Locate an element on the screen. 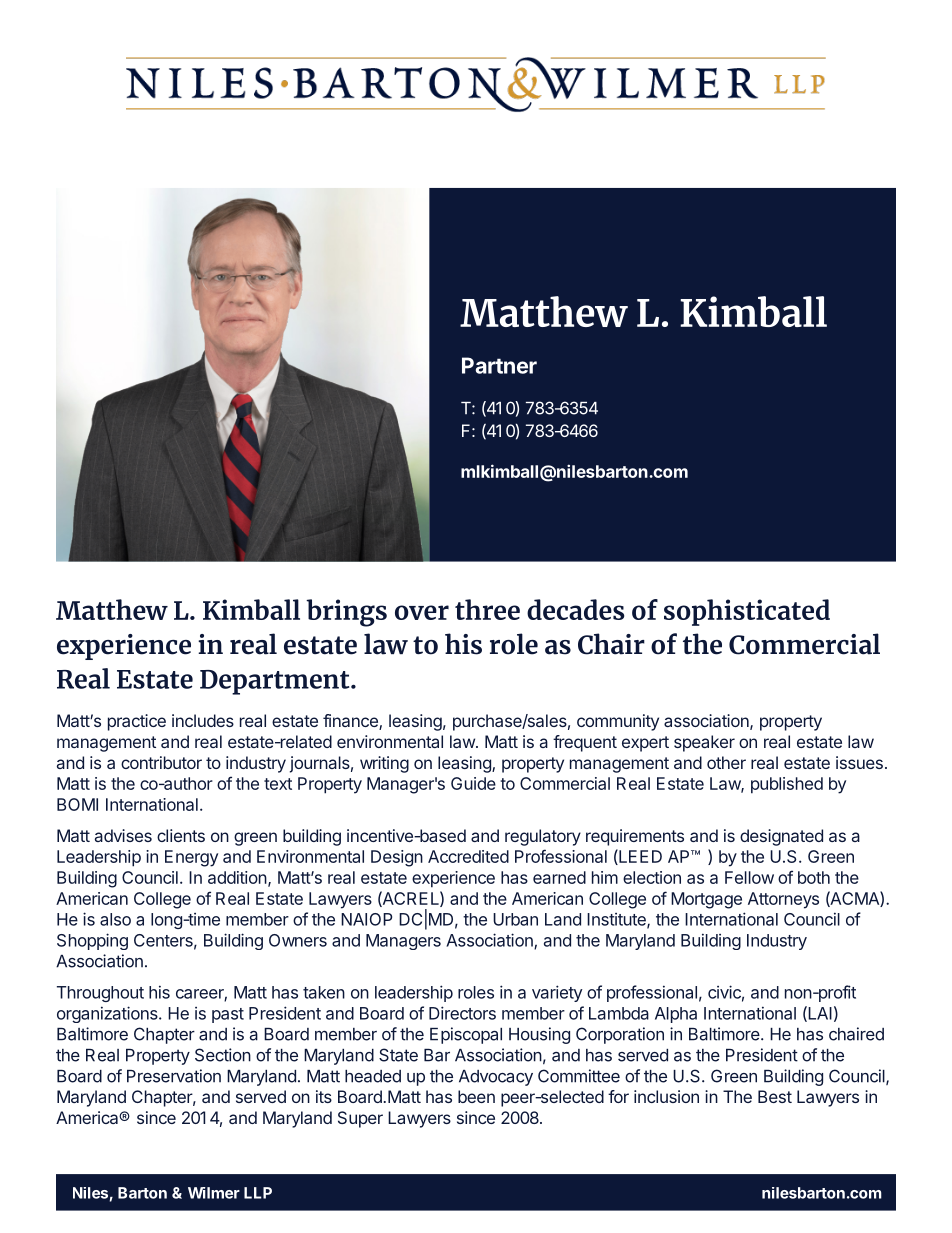 This screenshot has height=1233, width=952. published is located at coordinates (787, 785).
